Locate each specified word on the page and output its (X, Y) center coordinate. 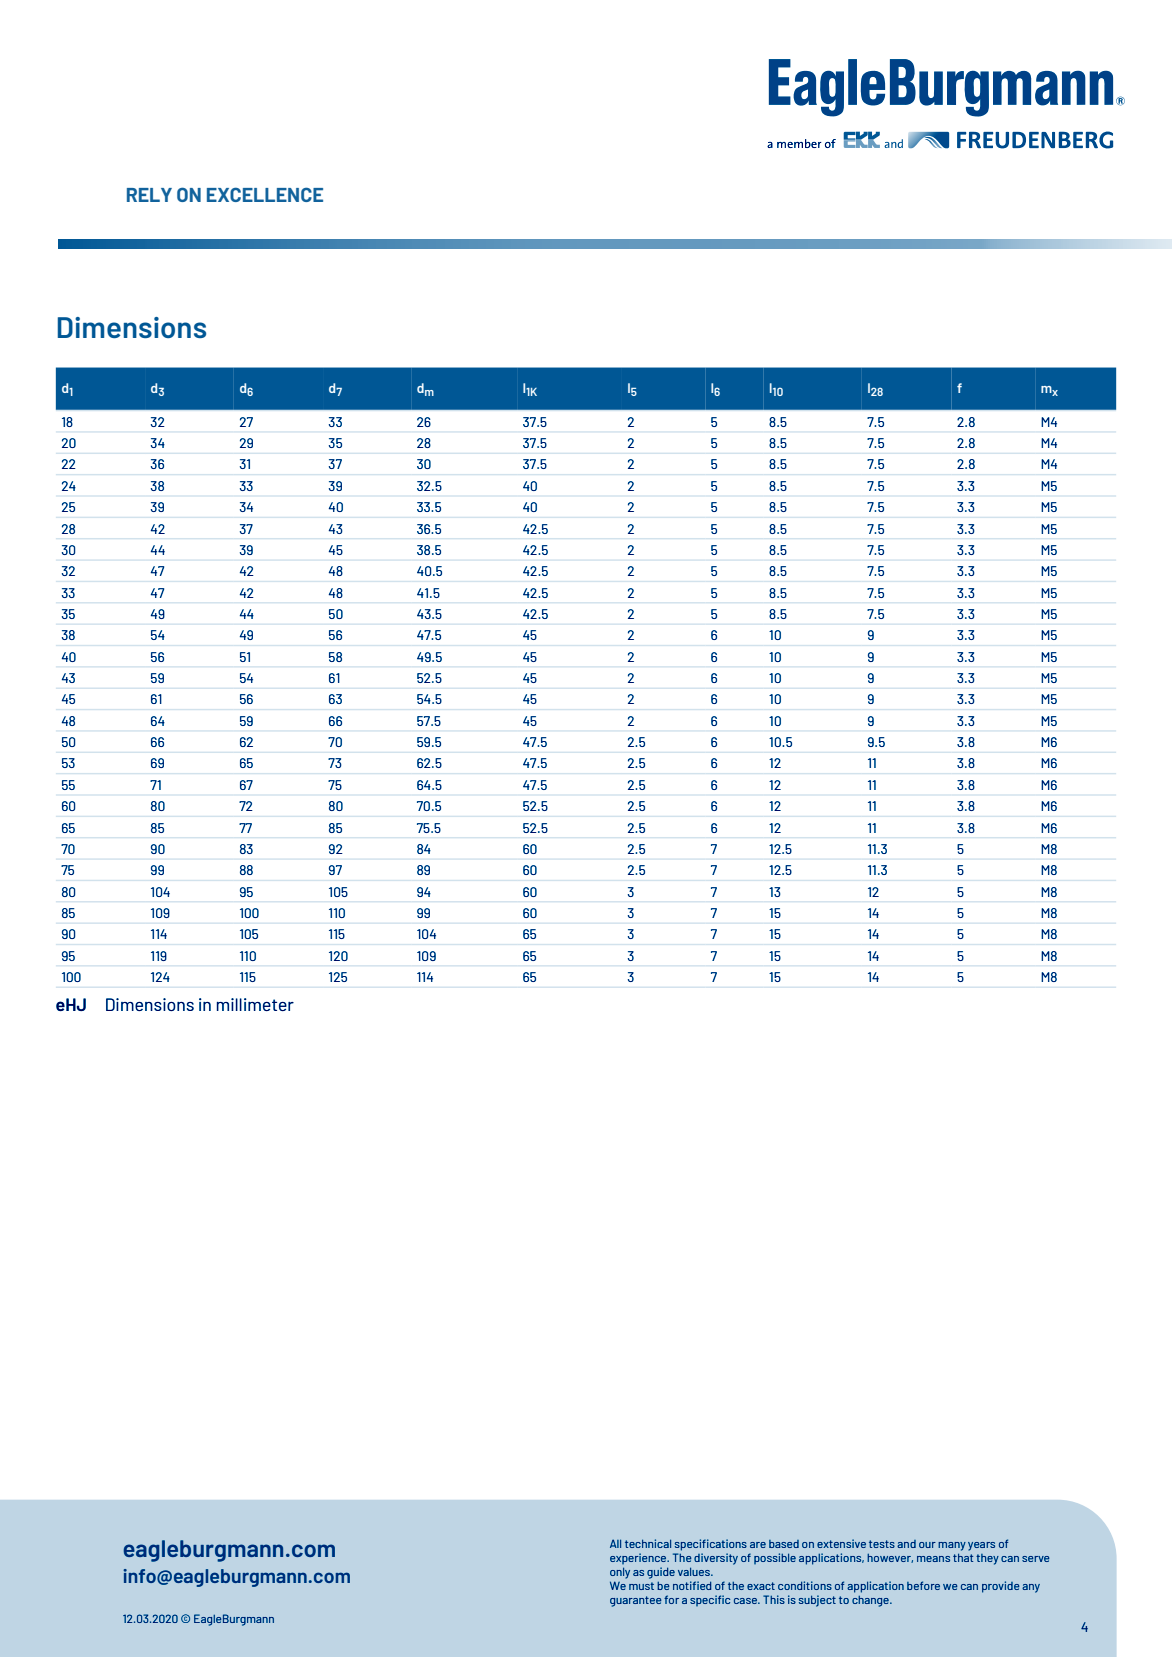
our (927, 1545)
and (906, 1544)
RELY (149, 195)
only (620, 1573)
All (615, 1543)
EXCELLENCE (265, 194)
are (758, 1545)
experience (639, 1558)
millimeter (255, 1004)
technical (648, 1543)
